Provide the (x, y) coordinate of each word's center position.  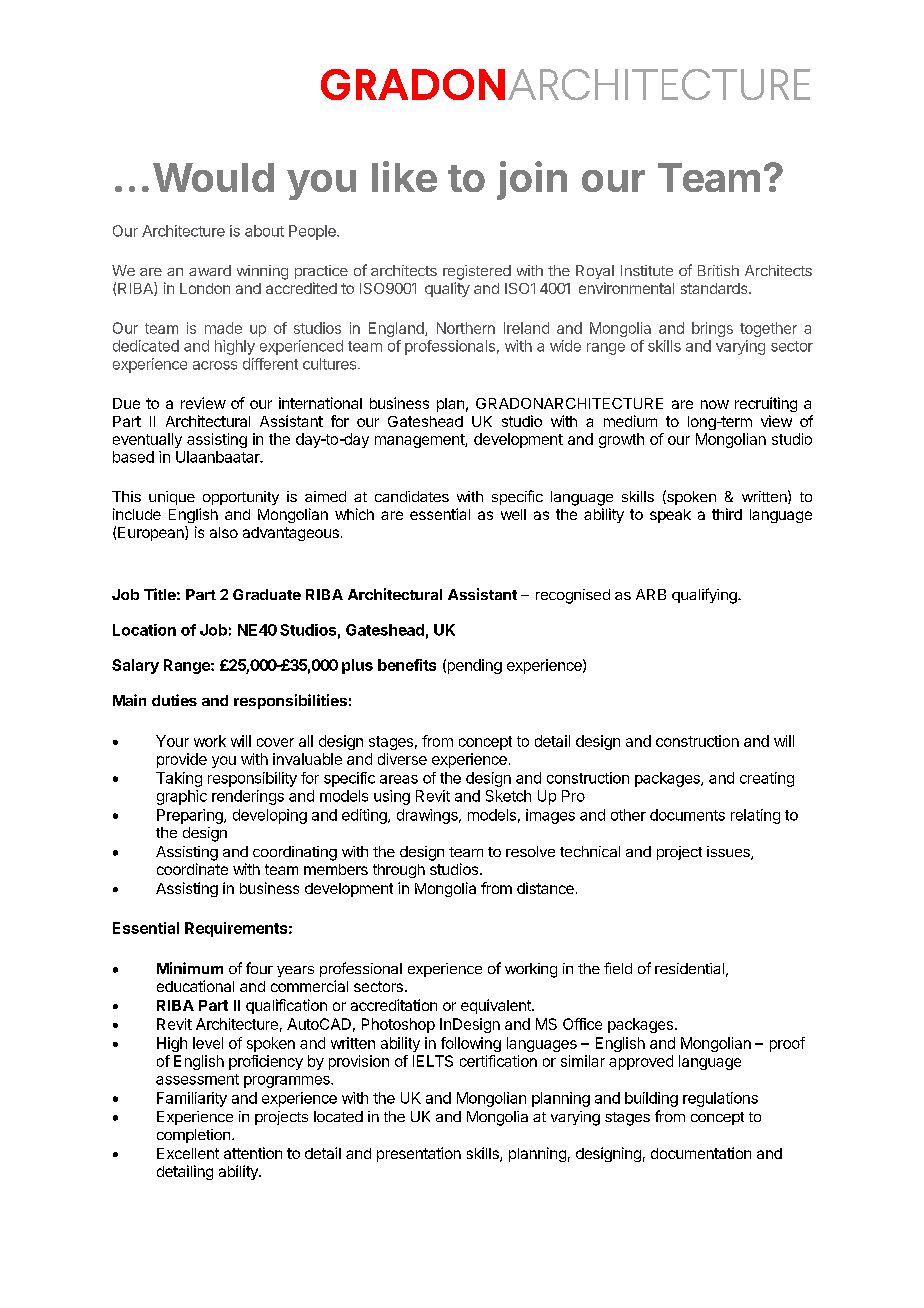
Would (213, 177)
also (224, 532)
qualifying (705, 596)
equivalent (497, 1006)
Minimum (190, 968)
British (718, 270)
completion (193, 1136)
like (404, 176)
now (715, 404)
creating (767, 779)
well (513, 514)
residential (689, 968)
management (420, 441)
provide (182, 760)
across (215, 365)
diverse (402, 759)
